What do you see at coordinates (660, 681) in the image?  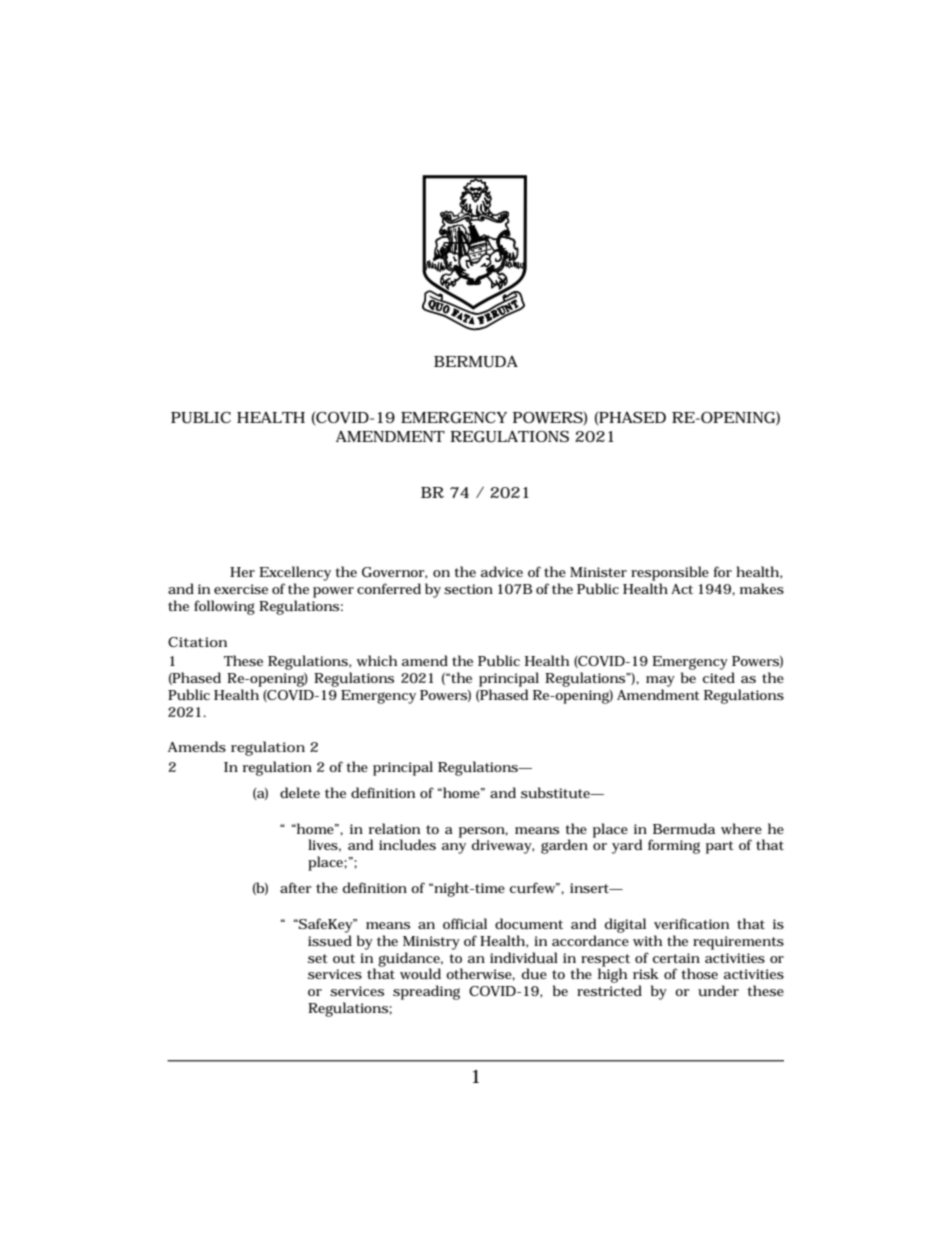 I see `may` at bounding box center [660, 681].
